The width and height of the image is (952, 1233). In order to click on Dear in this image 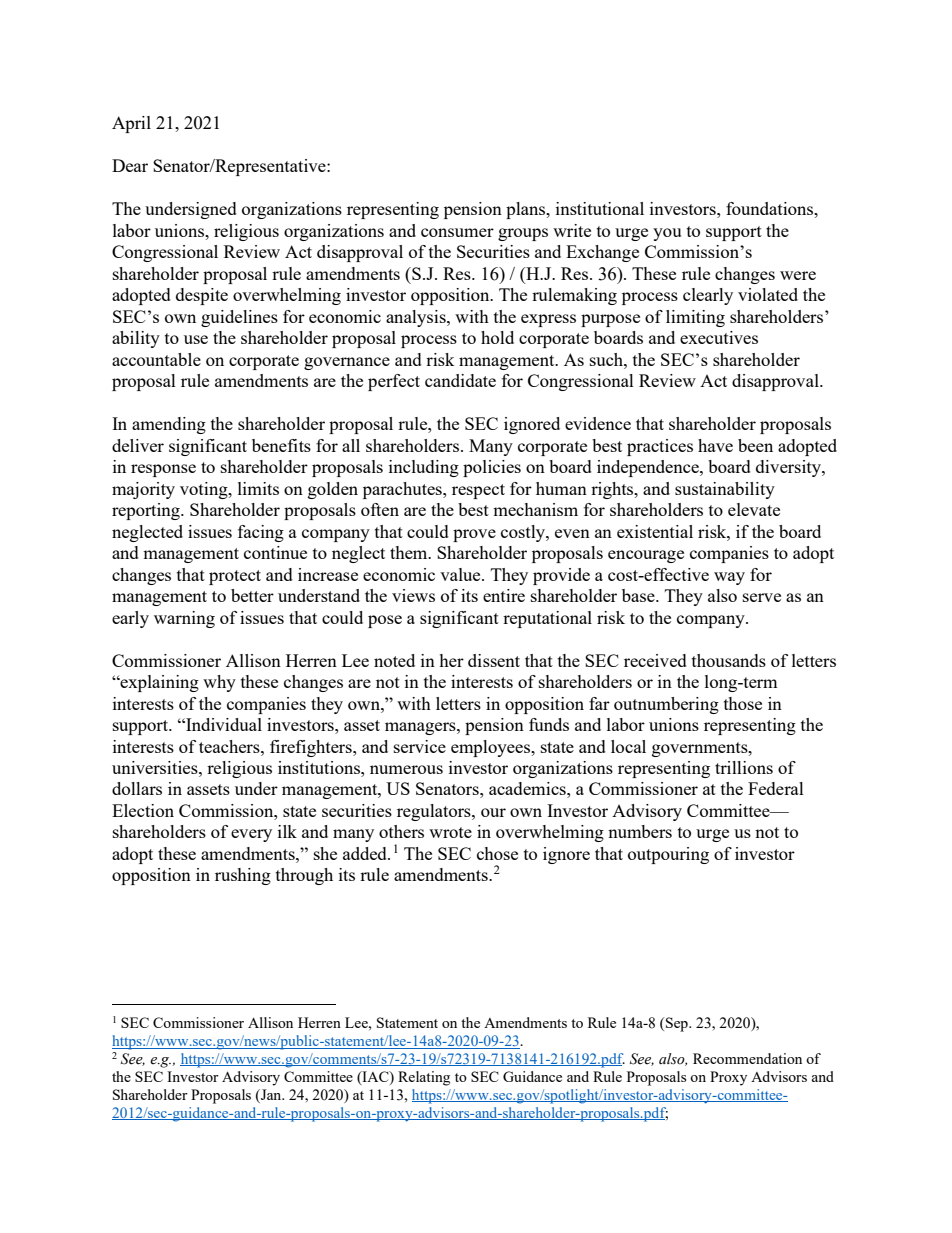, I will do `click(130, 165)`.
